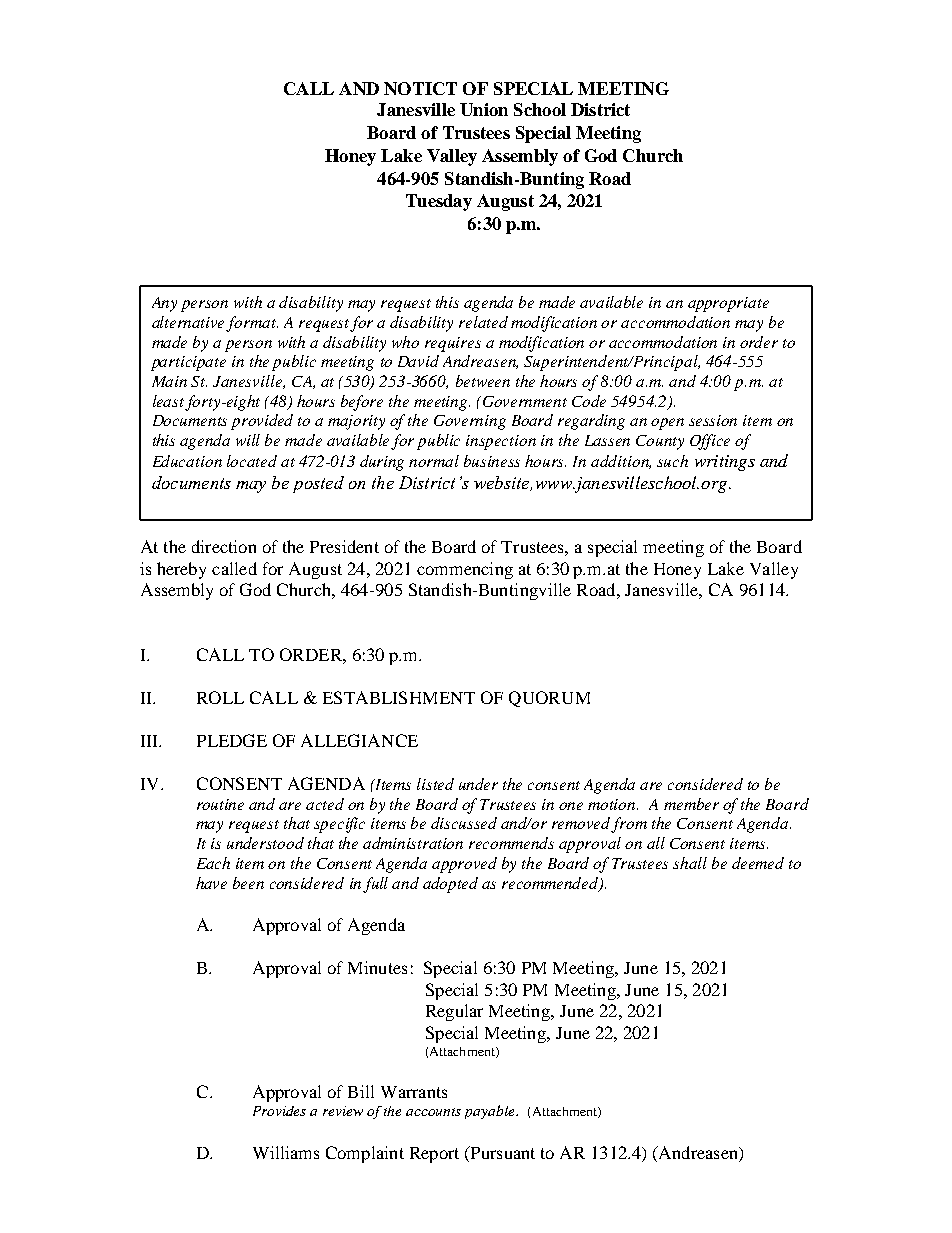 Image resolution: width=952 pixels, height=1233 pixels. Describe the element at coordinates (691, 804) in the screenshot. I see `member` at that location.
